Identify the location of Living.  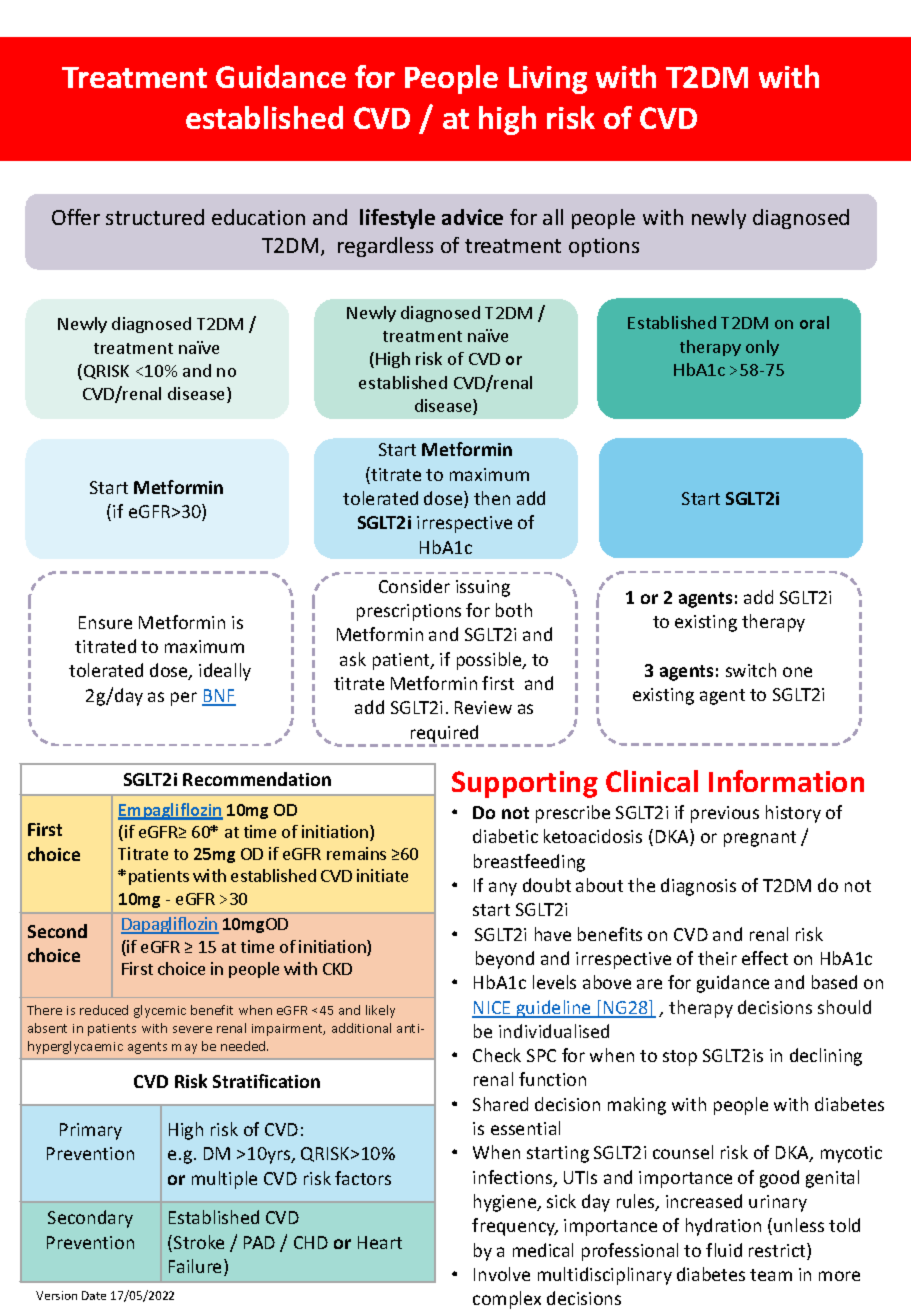
(548, 80).
